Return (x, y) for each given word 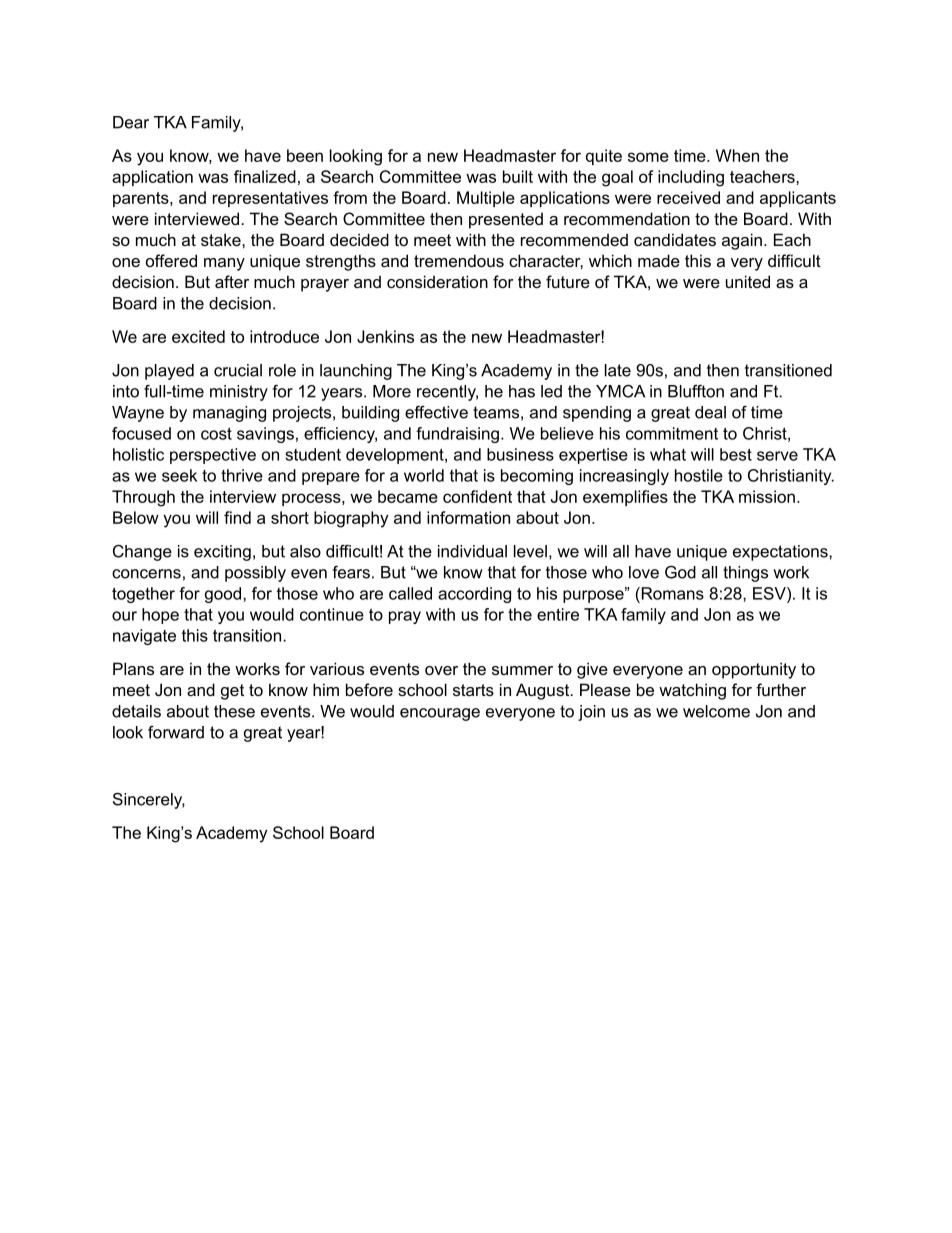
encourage (440, 714)
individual (472, 551)
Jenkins (385, 336)
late (618, 370)
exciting (222, 553)
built (518, 176)
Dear (131, 122)
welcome (716, 711)
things (745, 574)
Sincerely (149, 800)
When (737, 155)
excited (198, 336)
